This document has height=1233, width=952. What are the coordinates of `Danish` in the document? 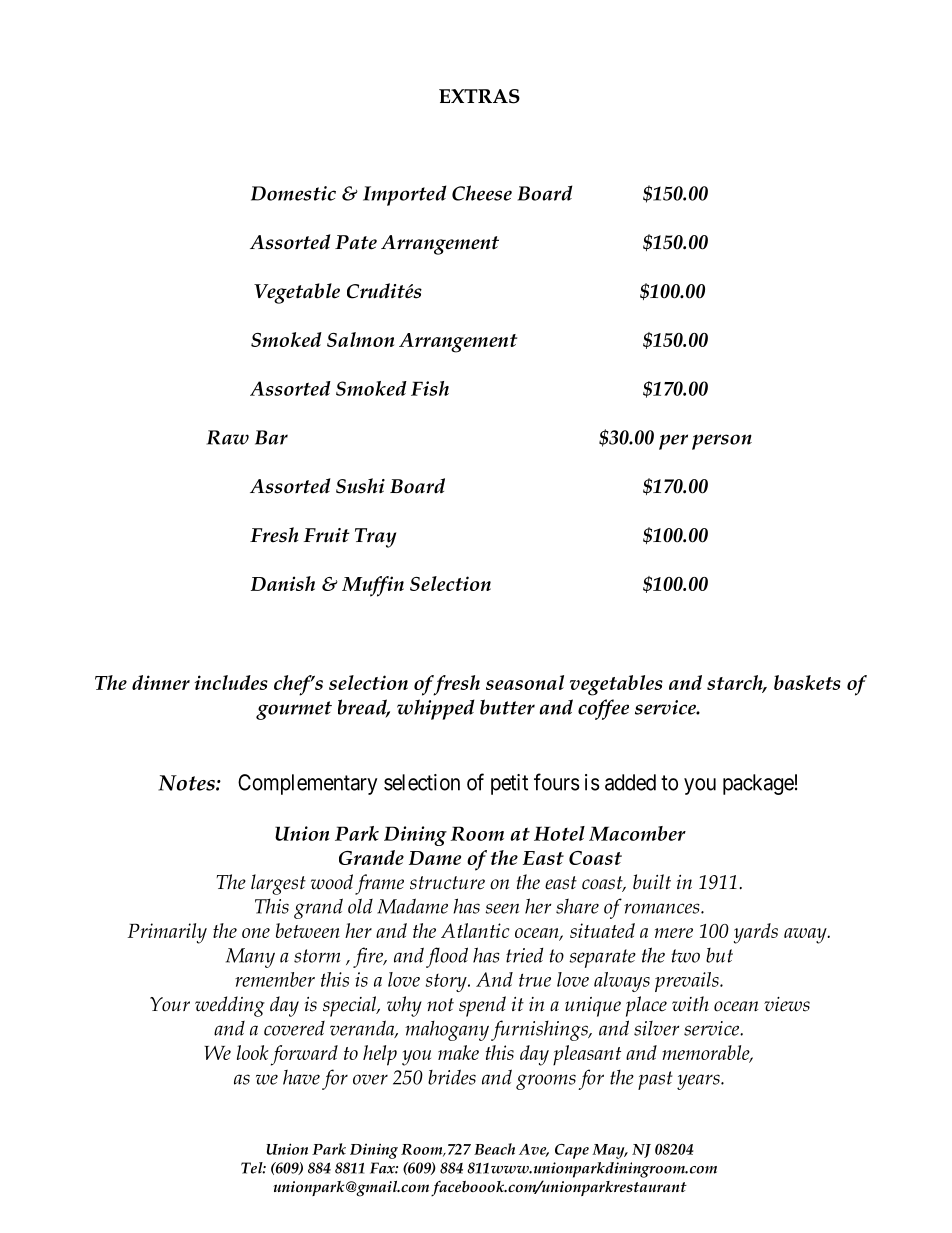 It's located at (283, 583).
